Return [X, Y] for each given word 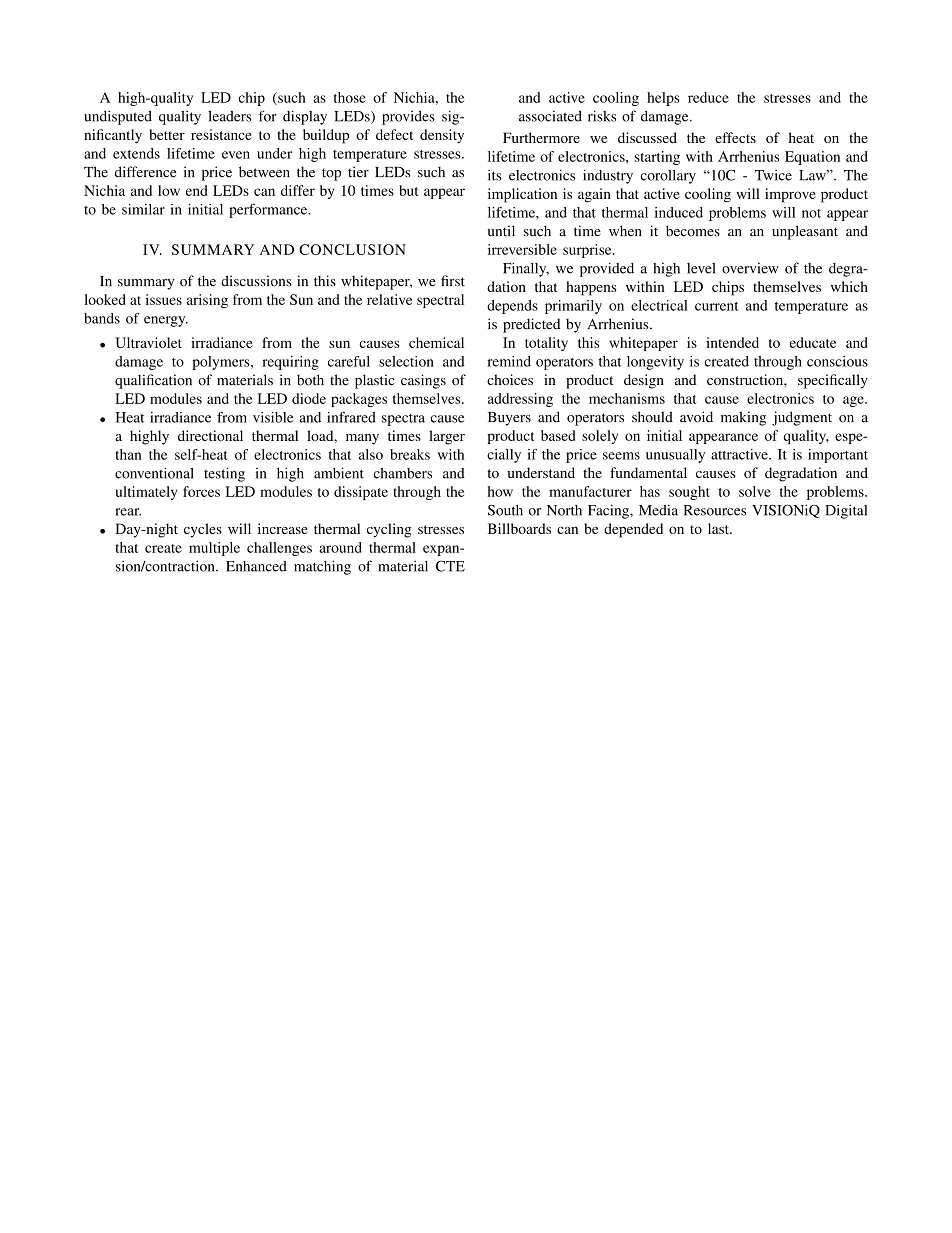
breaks [410, 454]
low [169, 190]
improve [790, 195]
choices [510, 379]
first [453, 281]
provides [408, 117]
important [838, 456]
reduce [708, 97]
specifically [833, 381]
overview [750, 268]
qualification [153, 381]
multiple [214, 549]
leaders [230, 116]
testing [224, 474]
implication [522, 195]
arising [207, 301]
